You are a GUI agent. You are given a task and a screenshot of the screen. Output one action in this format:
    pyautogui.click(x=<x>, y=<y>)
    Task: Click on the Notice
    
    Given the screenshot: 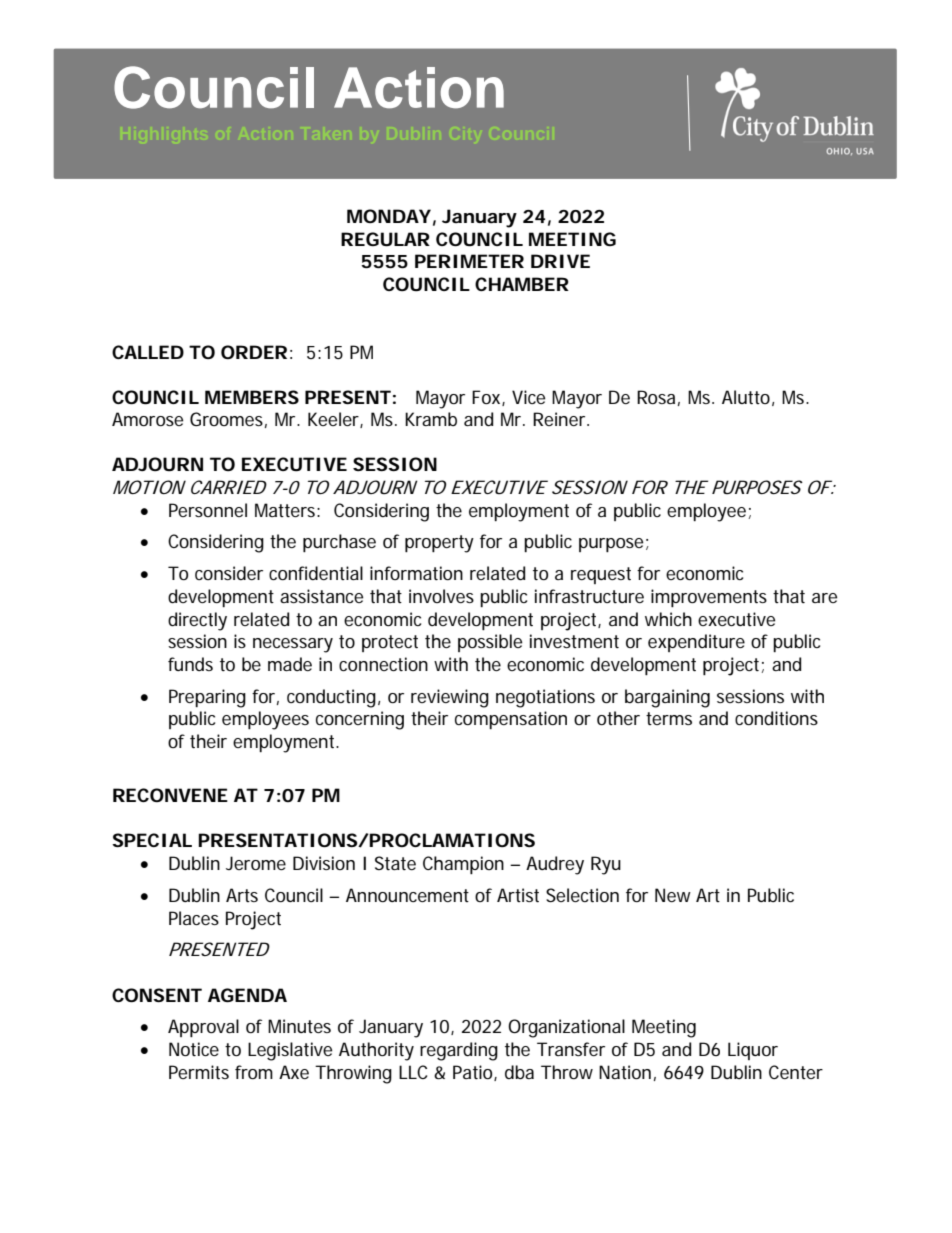 What is the action you would take?
    pyautogui.click(x=194, y=1049)
